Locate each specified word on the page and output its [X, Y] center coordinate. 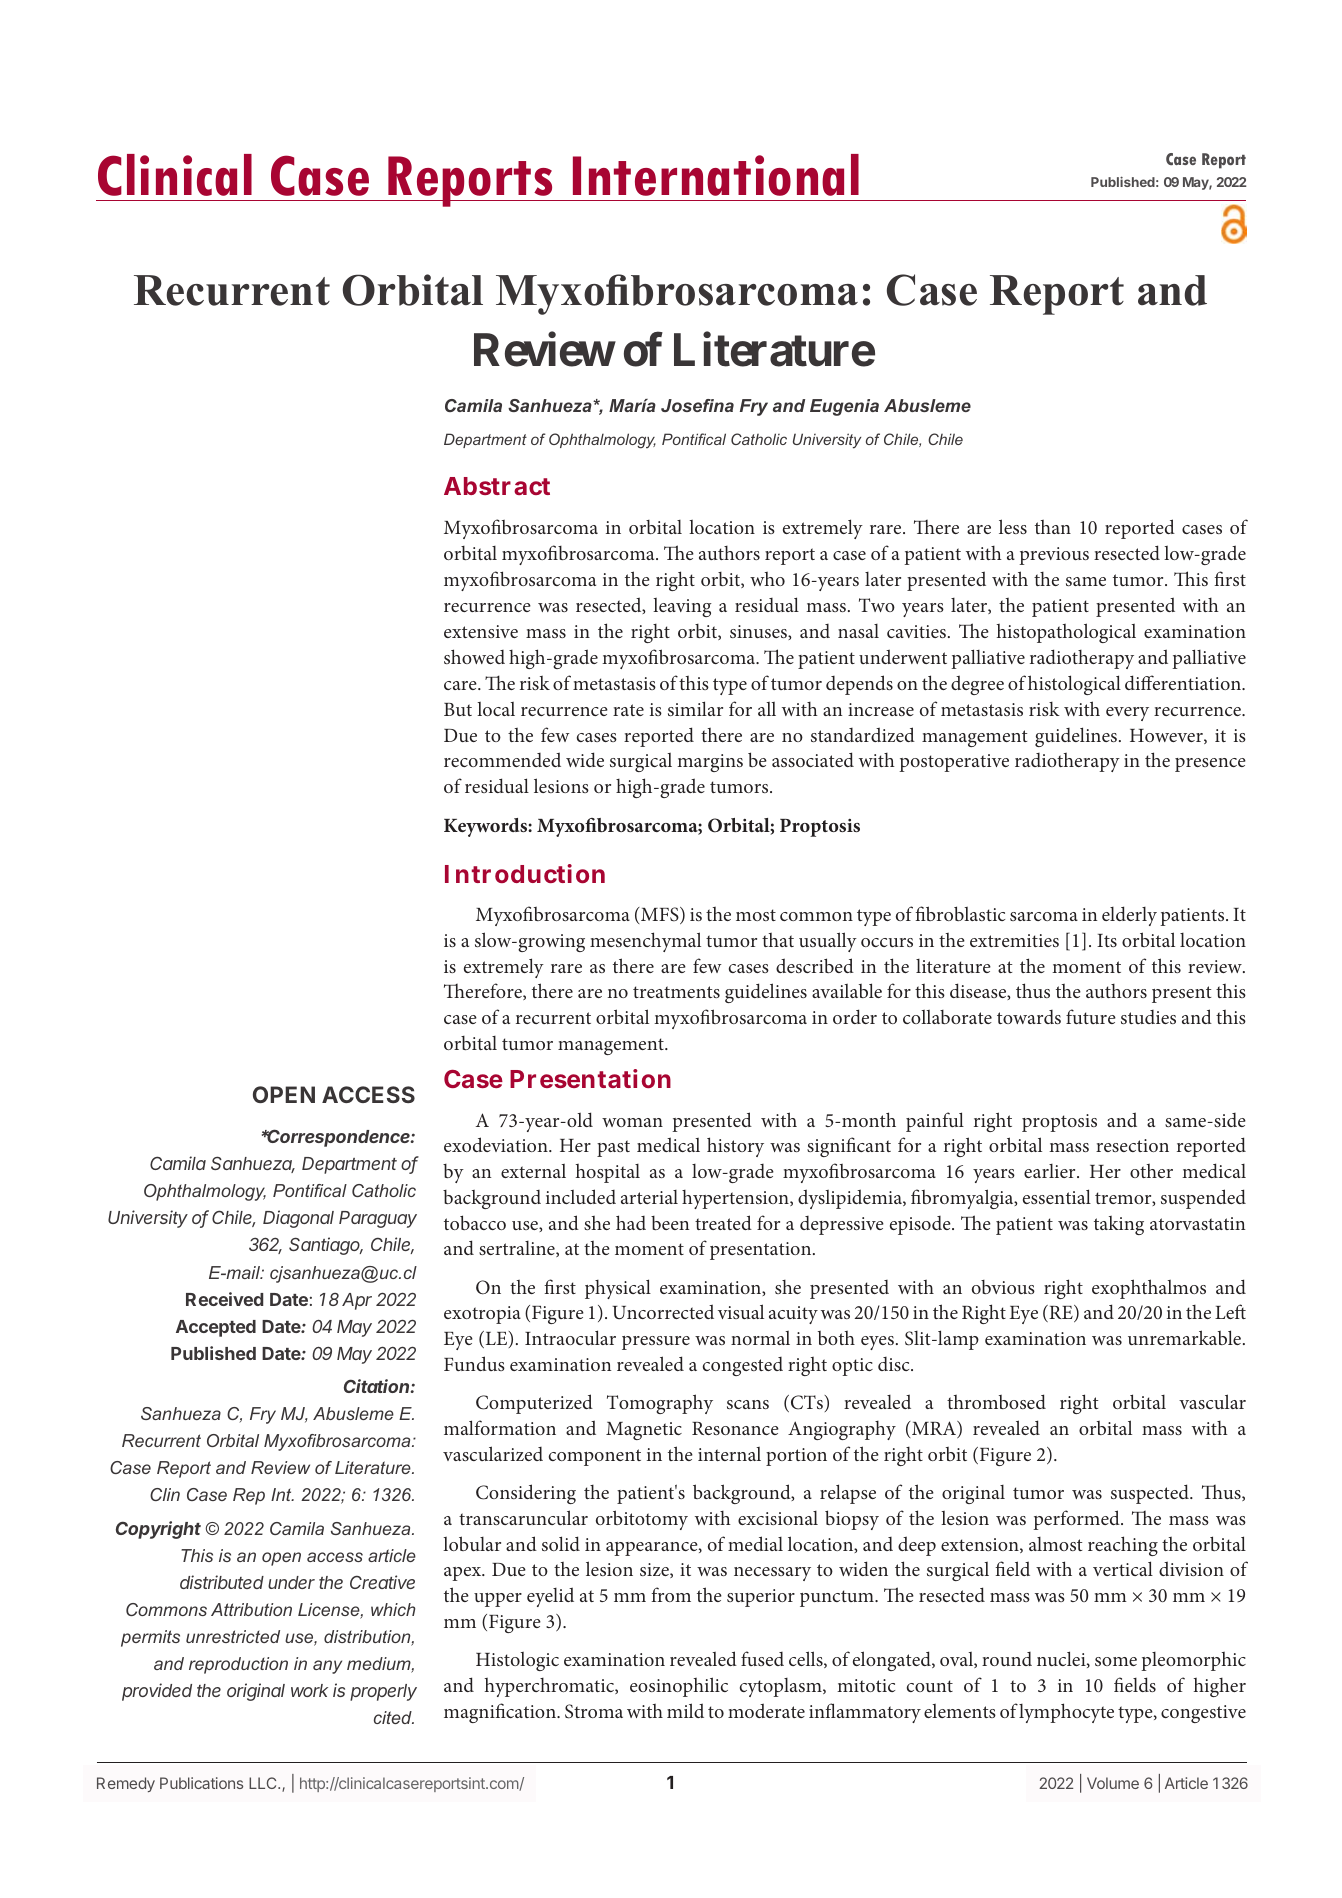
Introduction [525, 873]
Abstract [497, 486]
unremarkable [1186, 1337]
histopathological [1066, 633]
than [1053, 527]
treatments [676, 992]
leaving [682, 607]
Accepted [216, 1328]
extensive [481, 631]
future [1091, 1016]
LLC [264, 1783]
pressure [656, 1343]
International [716, 175]
